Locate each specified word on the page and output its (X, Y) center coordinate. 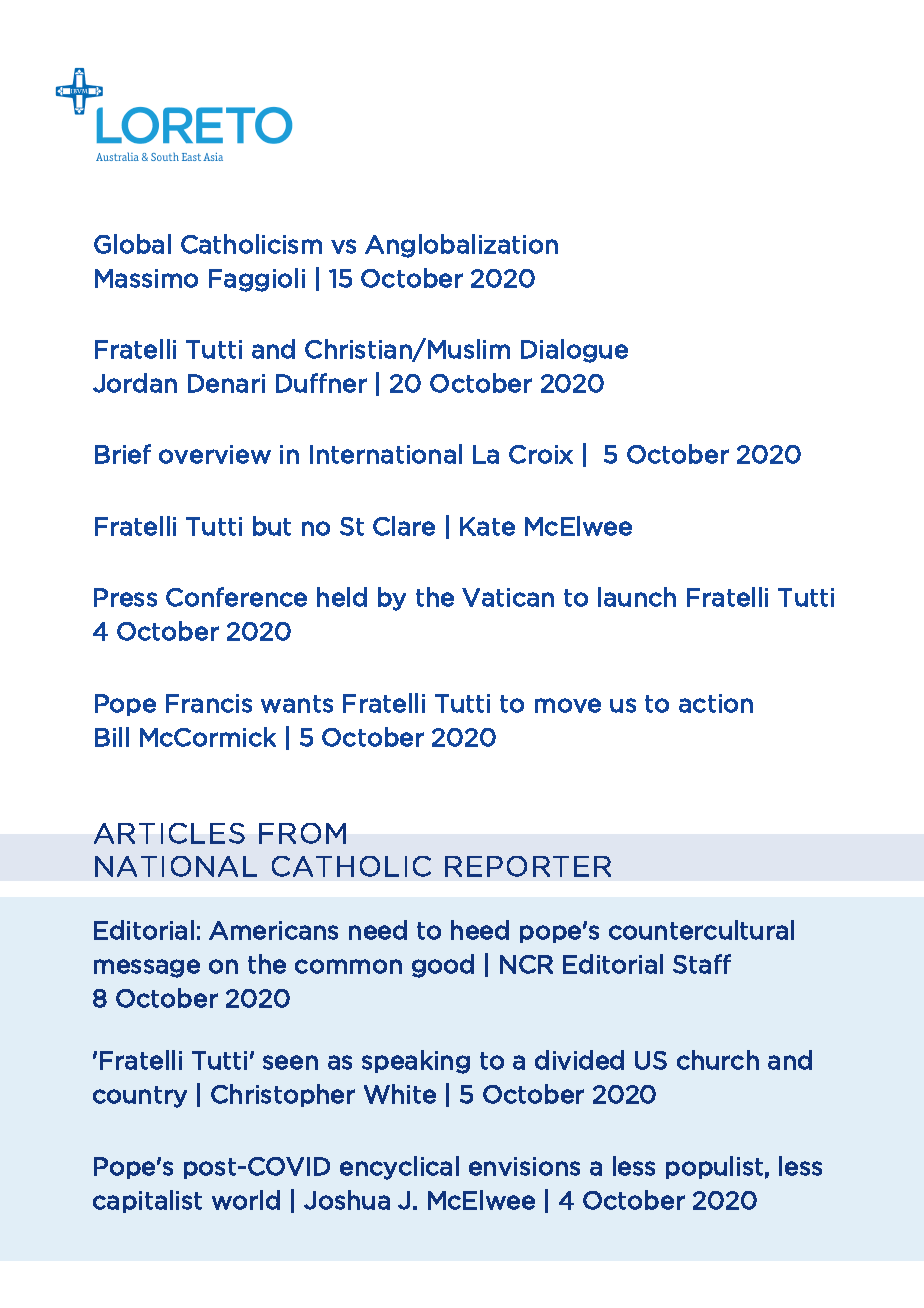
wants (297, 704)
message (147, 968)
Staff (702, 964)
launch (637, 597)
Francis (209, 703)
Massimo (146, 278)
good (443, 966)
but (272, 526)
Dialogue (574, 351)
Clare (404, 526)
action (716, 703)
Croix (541, 454)
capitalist (147, 1201)
